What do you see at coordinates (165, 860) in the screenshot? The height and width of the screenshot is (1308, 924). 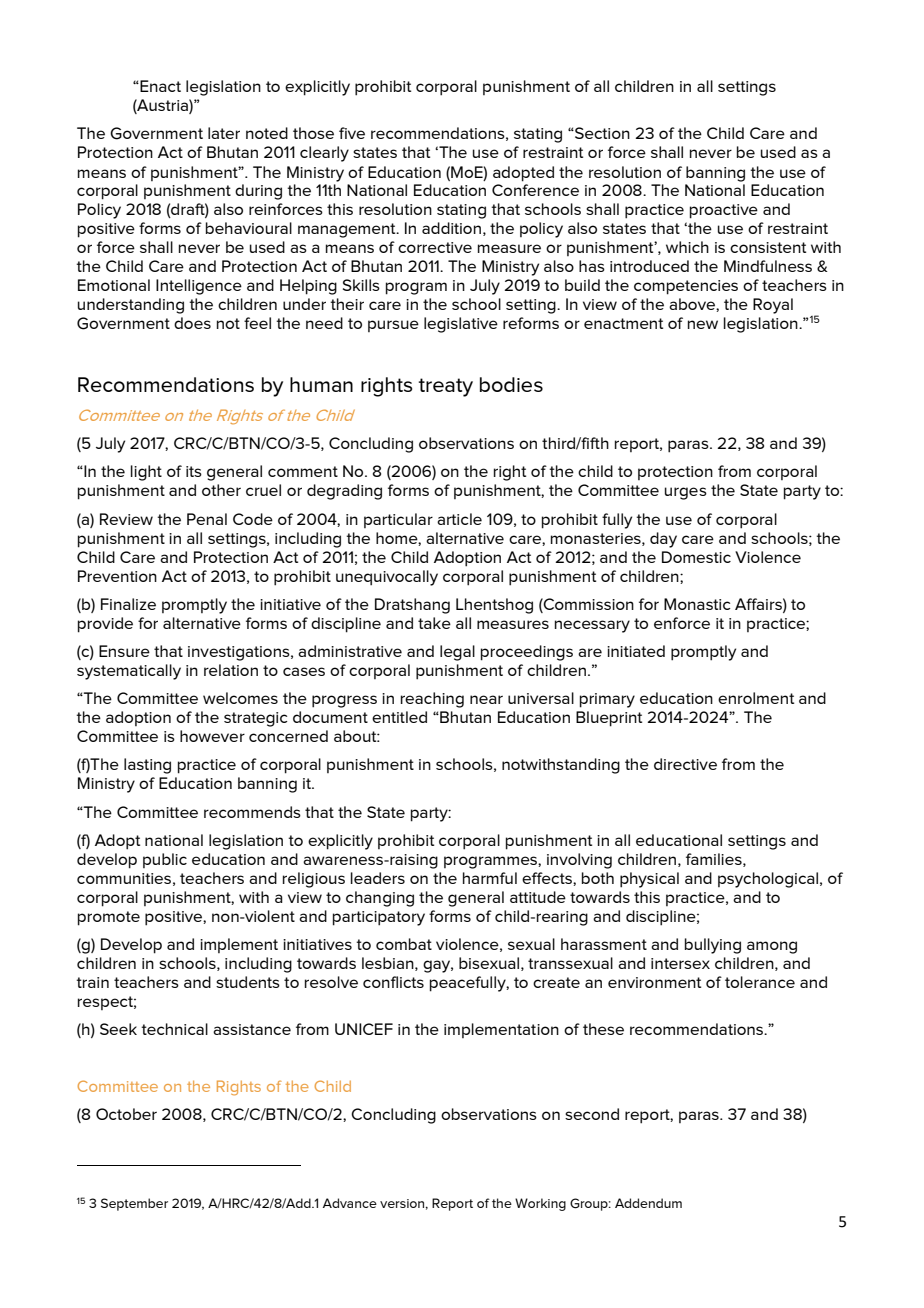 I see `public` at bounding box center [165, 860].
